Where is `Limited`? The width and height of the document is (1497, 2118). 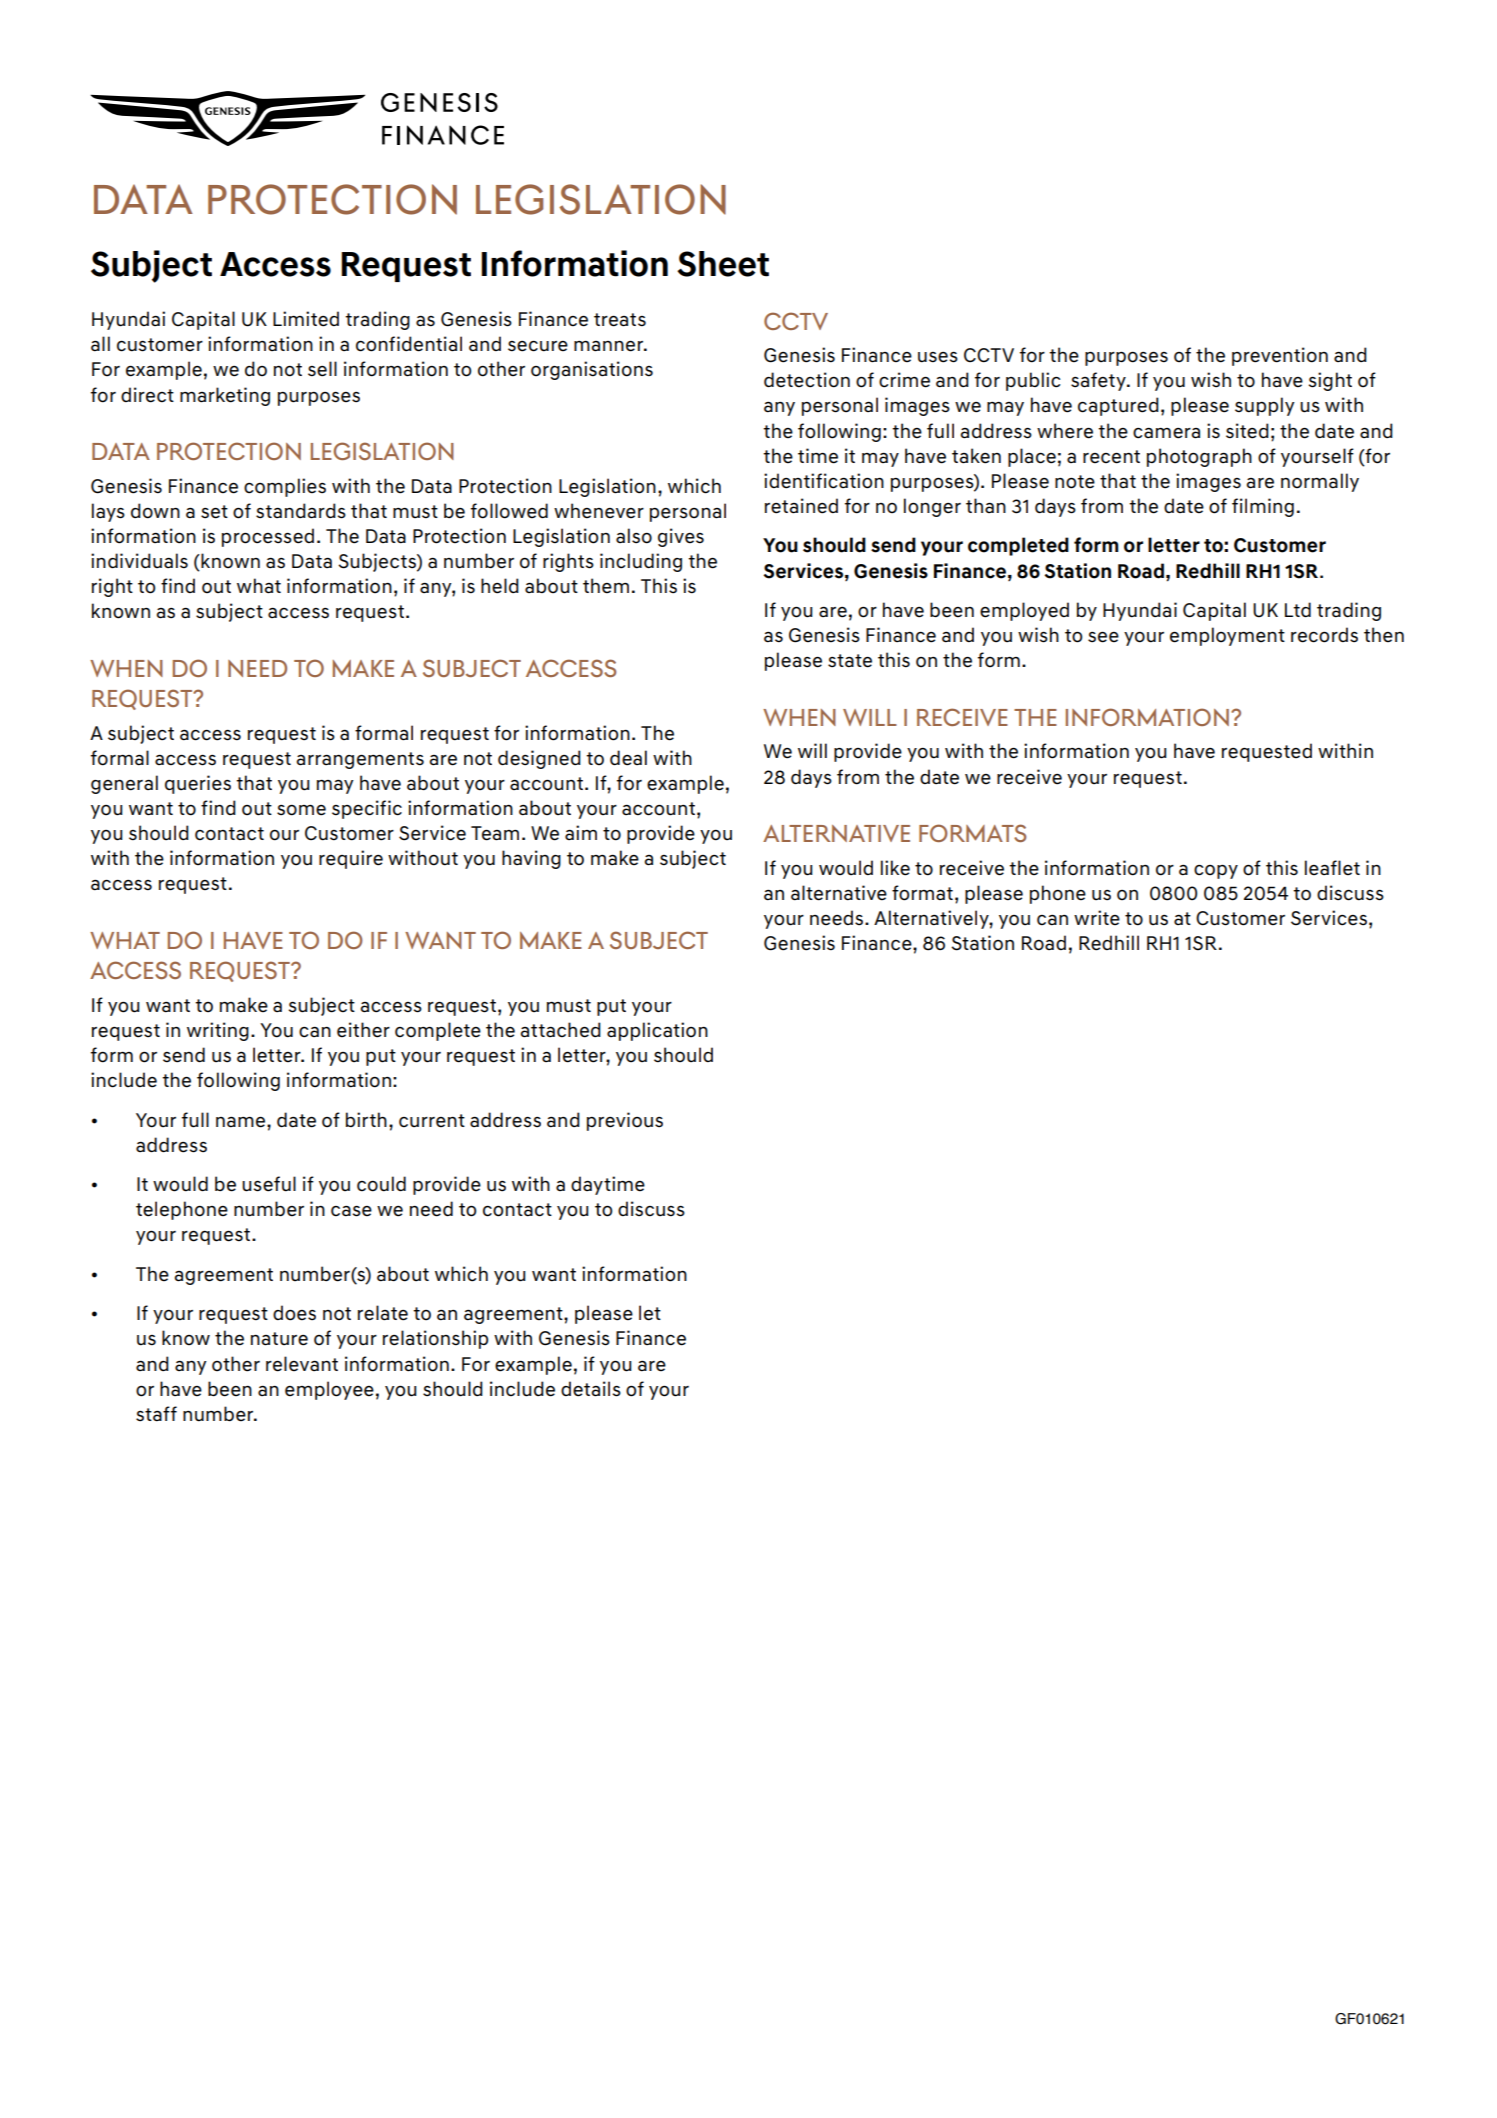 Limited is located at coordinates (306, 319).
